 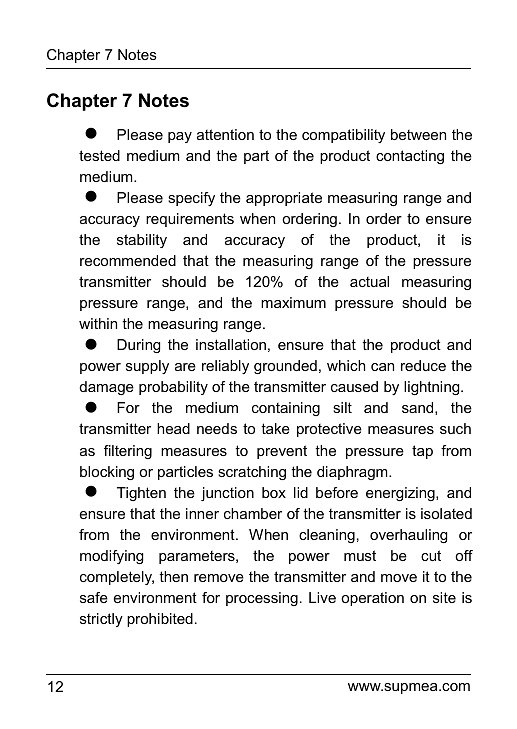 I want to click on supply, so click(x=147, y=367).
